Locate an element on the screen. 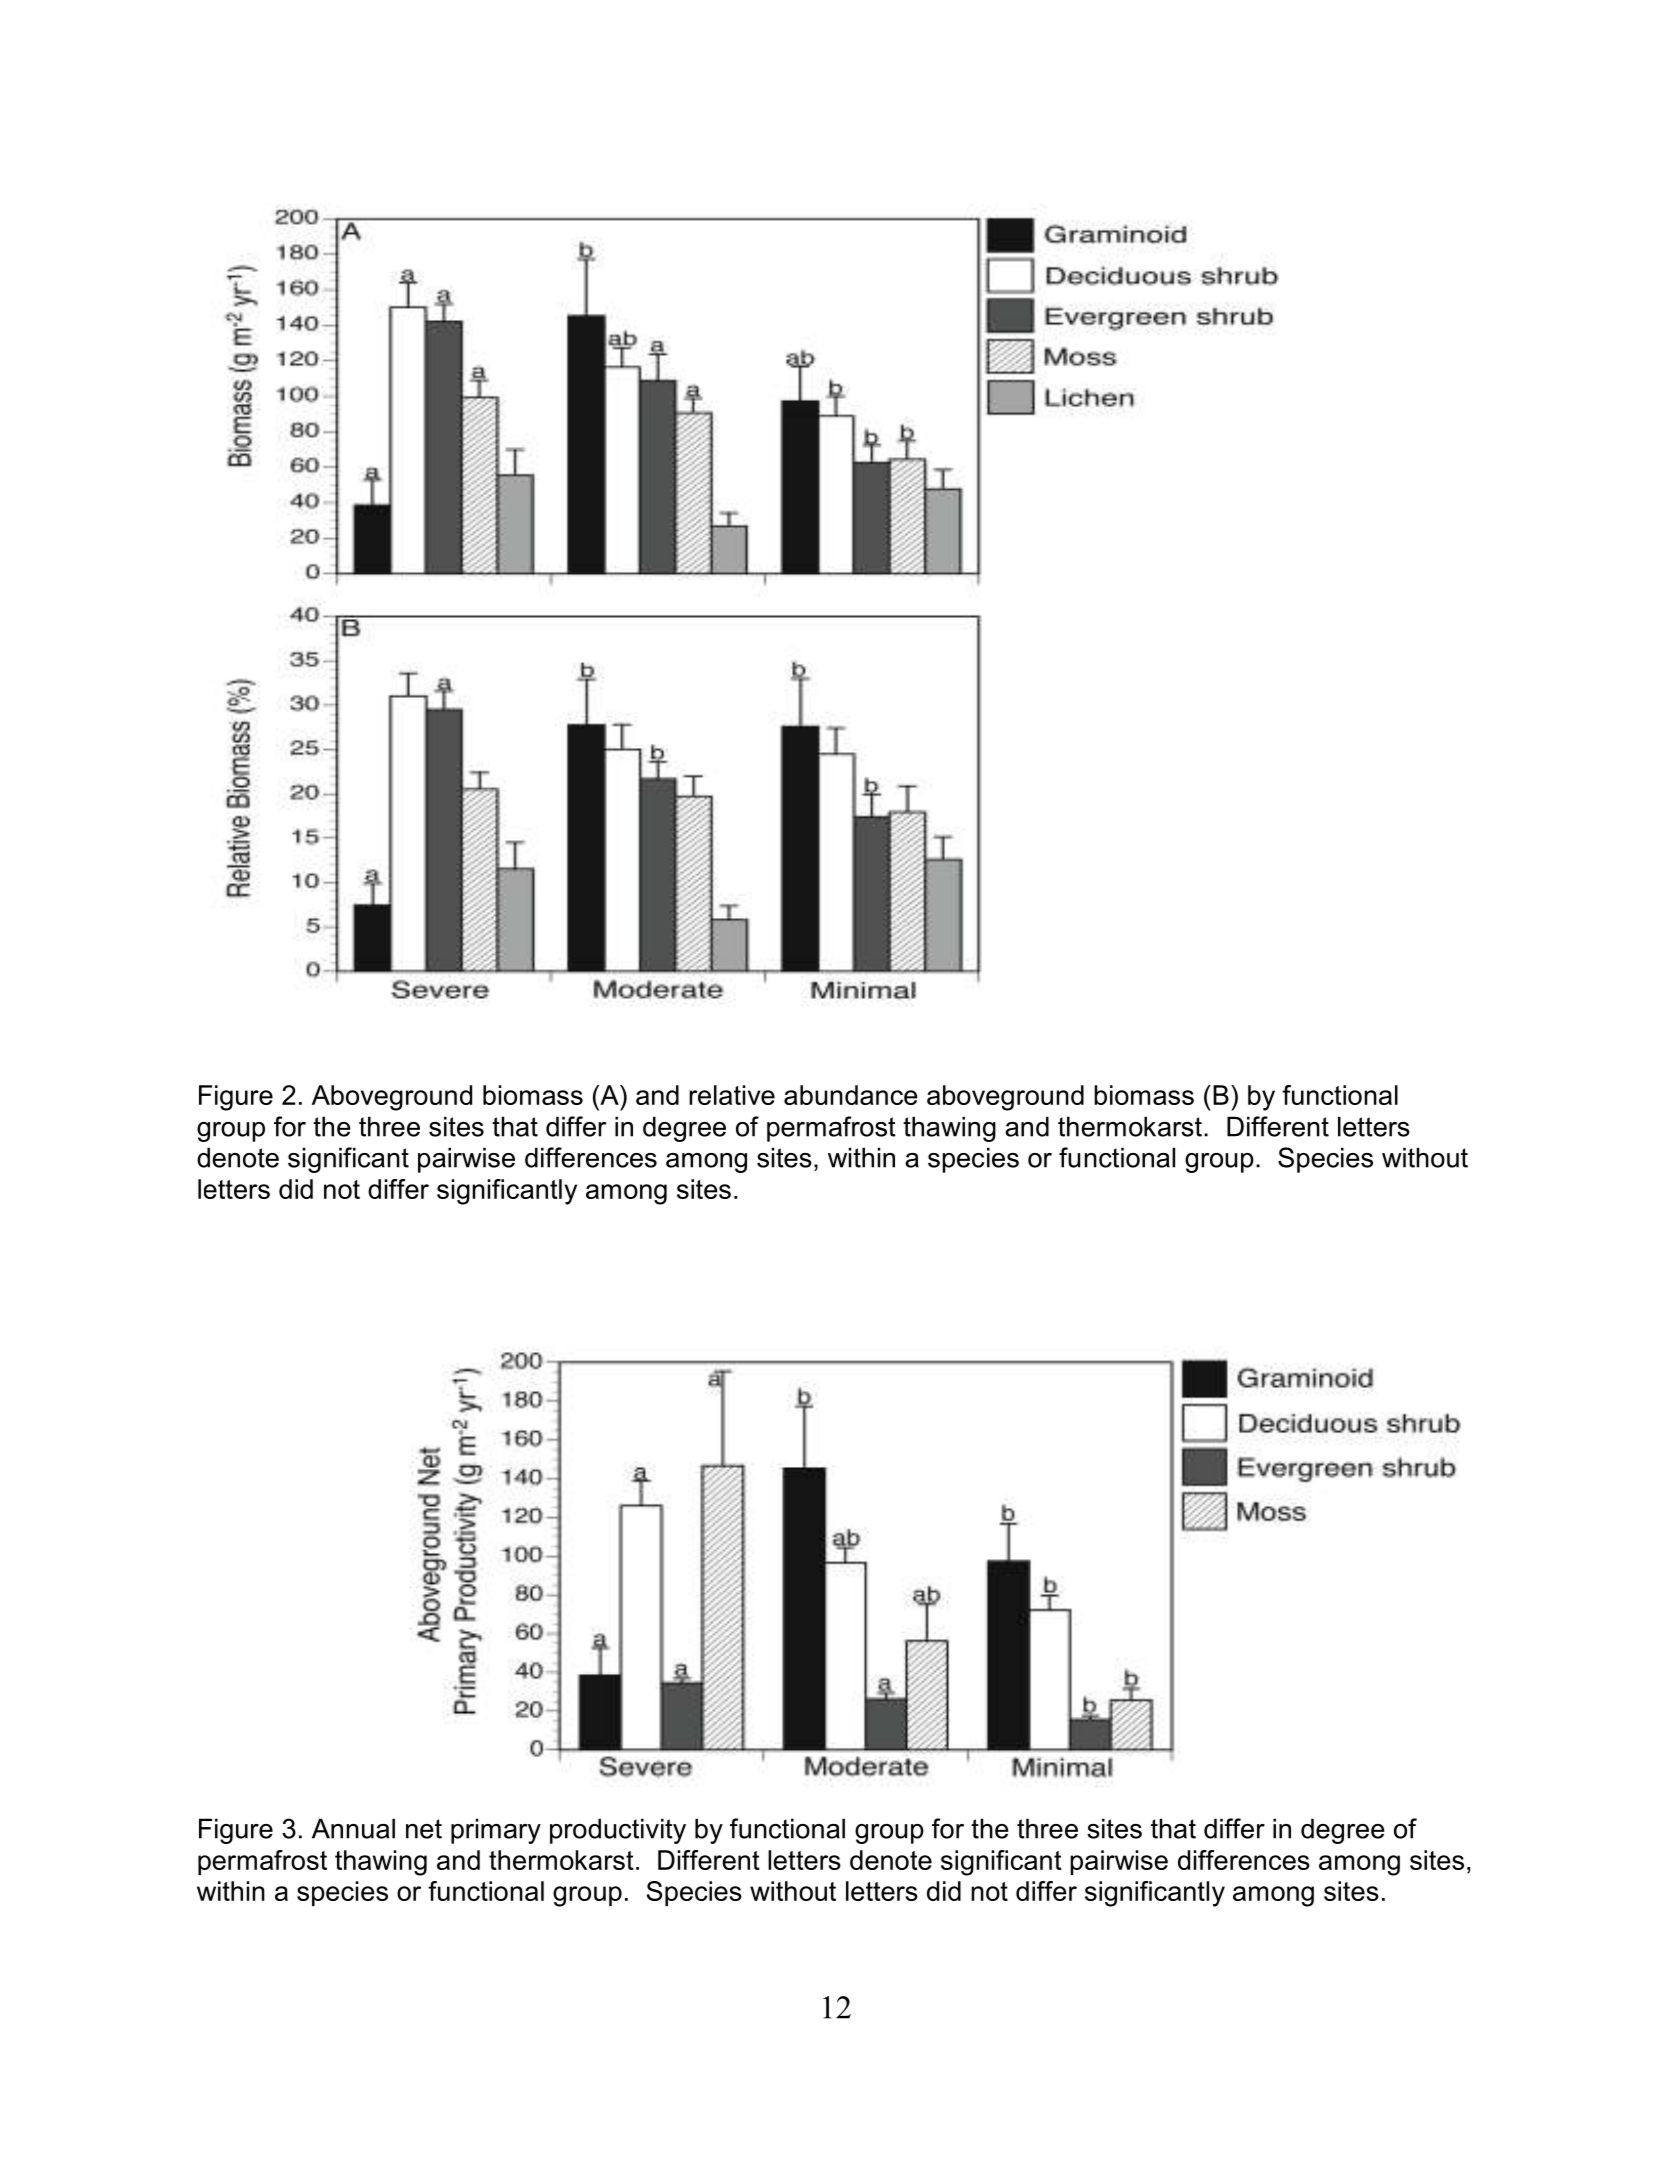 The width and height of the screenshot is (1671, 2162). primary is located at coordinates (496, 1831).
